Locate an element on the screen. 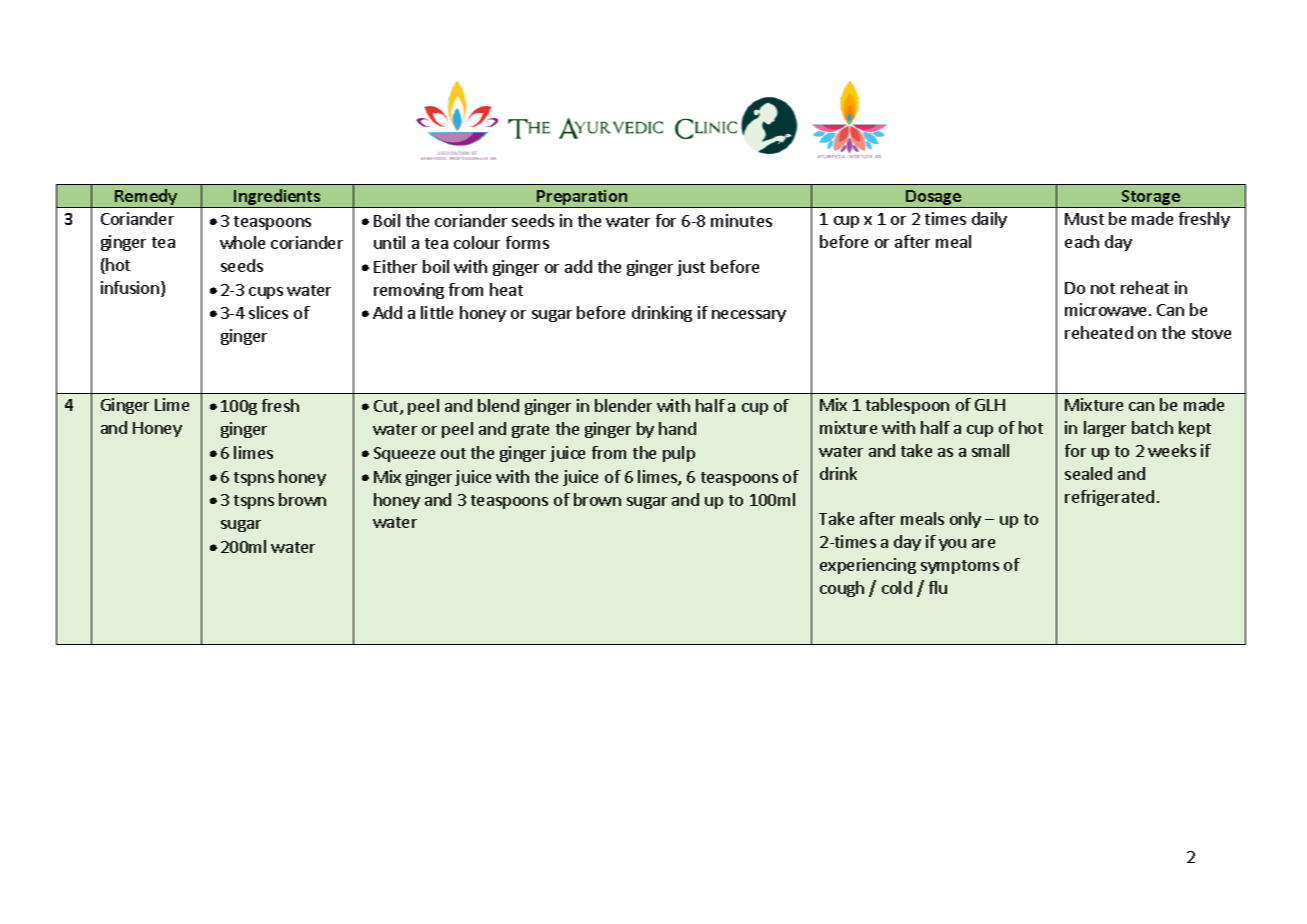 The height and width of the screenshot is (924, 1307). Cut is located at coordinates (387, 407).
